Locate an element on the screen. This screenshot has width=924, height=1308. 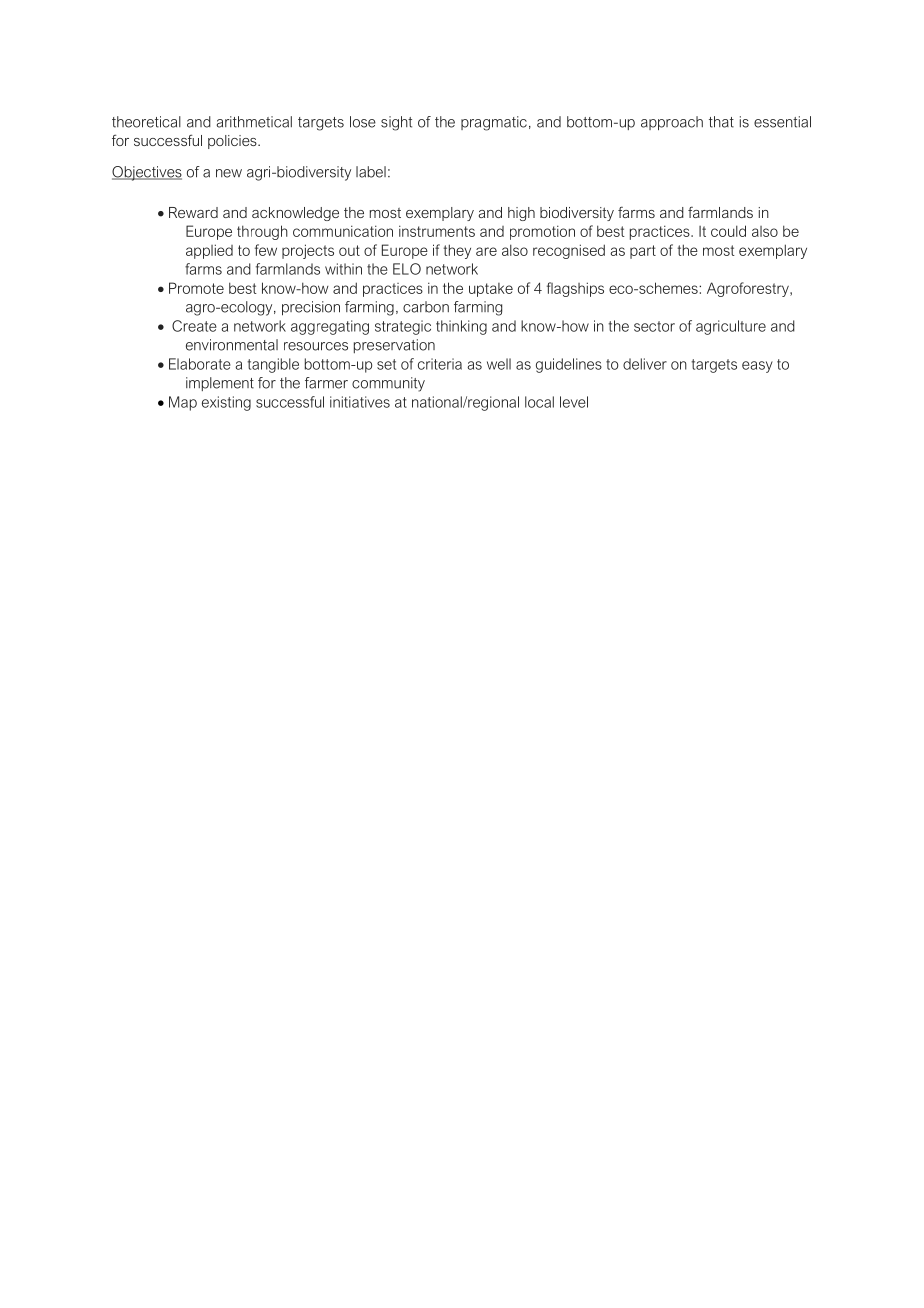
high is located at coordinates (521, 214).
